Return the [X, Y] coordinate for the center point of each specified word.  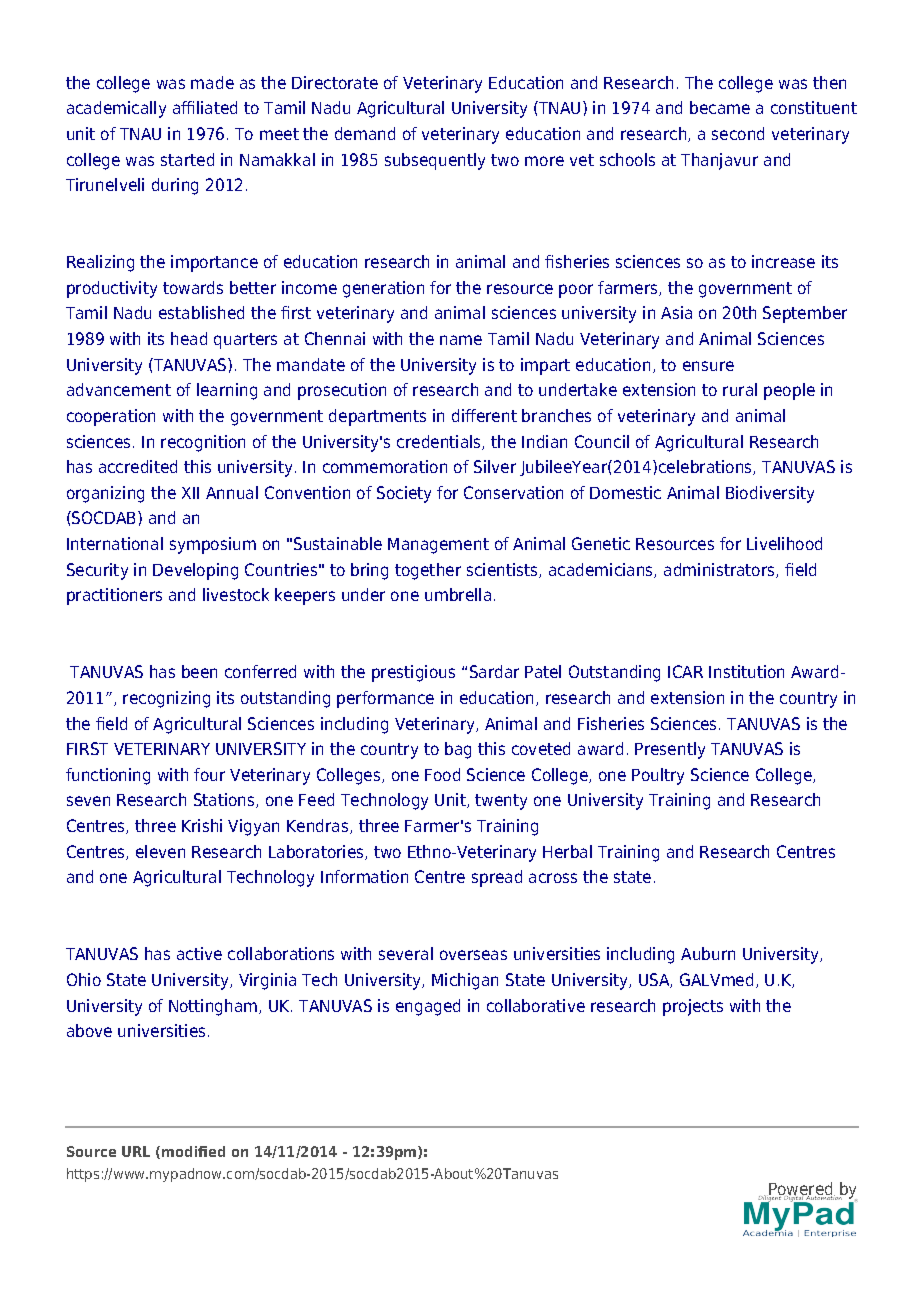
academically [116, 109]
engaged [428, 1007]
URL [136, 1151]
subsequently [435, 161]
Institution [746, 671]
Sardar [494, 671]
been [199, 671]
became [720, 107]
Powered [801, 1190]
